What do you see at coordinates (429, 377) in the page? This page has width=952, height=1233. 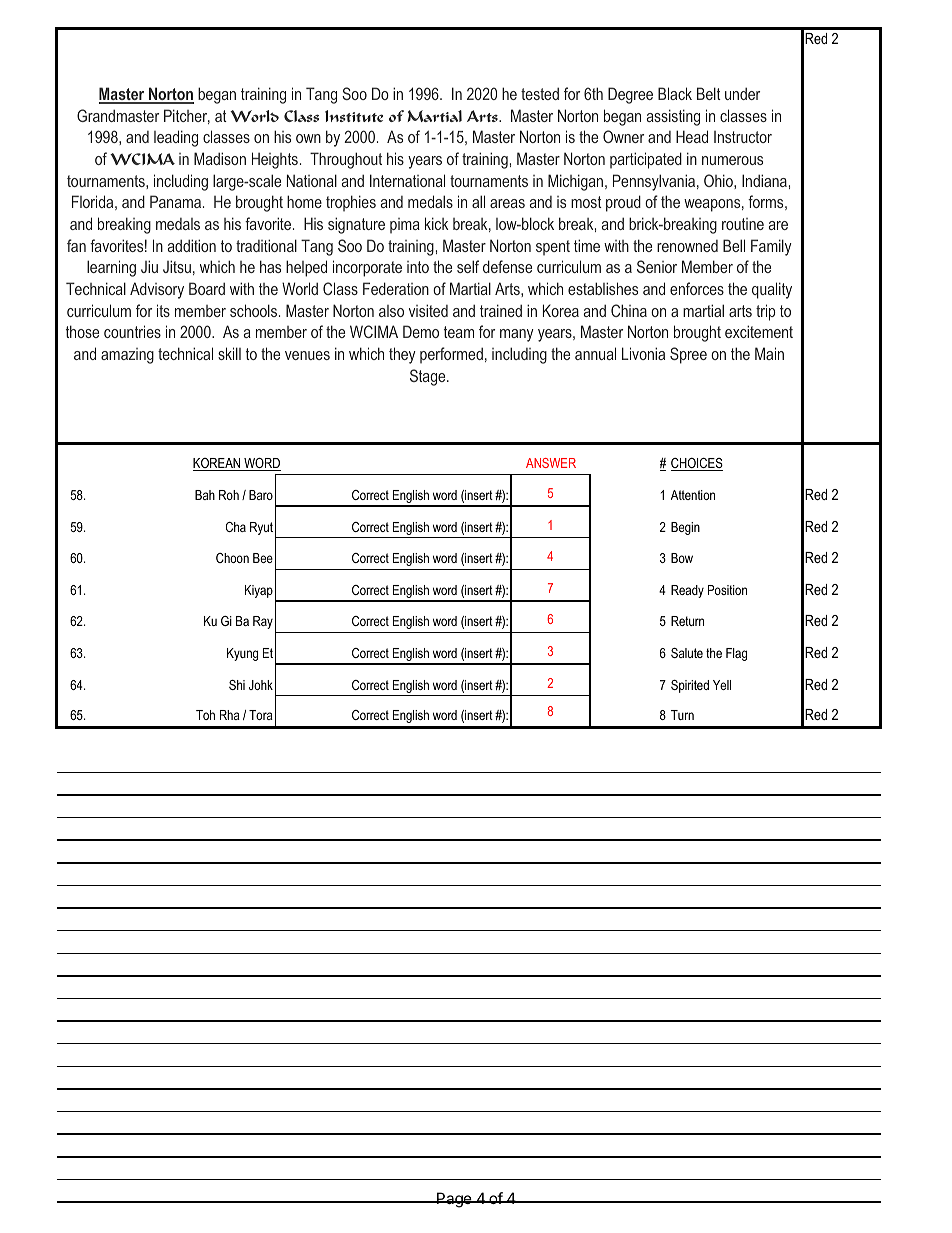 I see `Stage` at bounding box center [429, 377].
